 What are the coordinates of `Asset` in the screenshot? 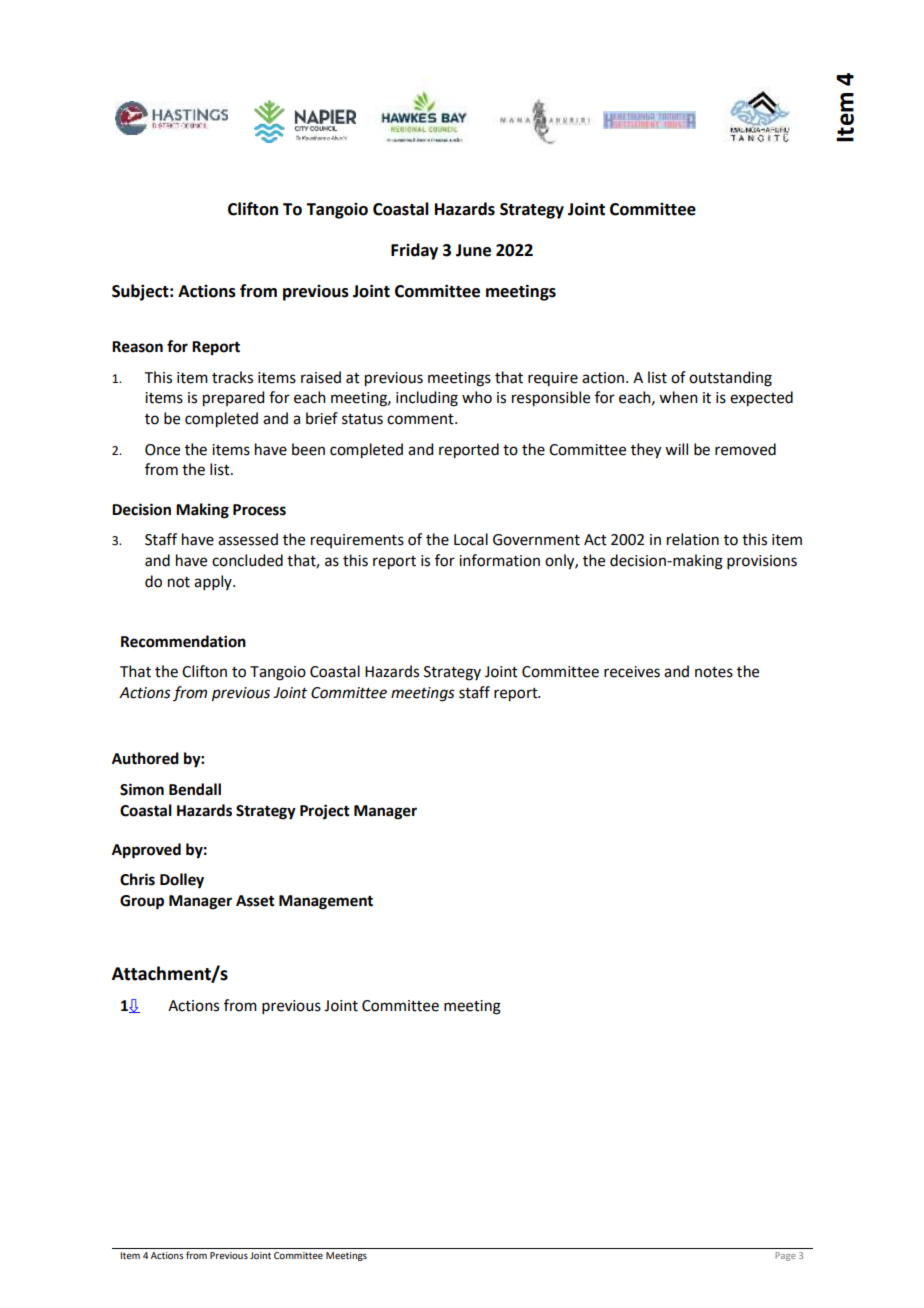 It's located at (255, 901).
